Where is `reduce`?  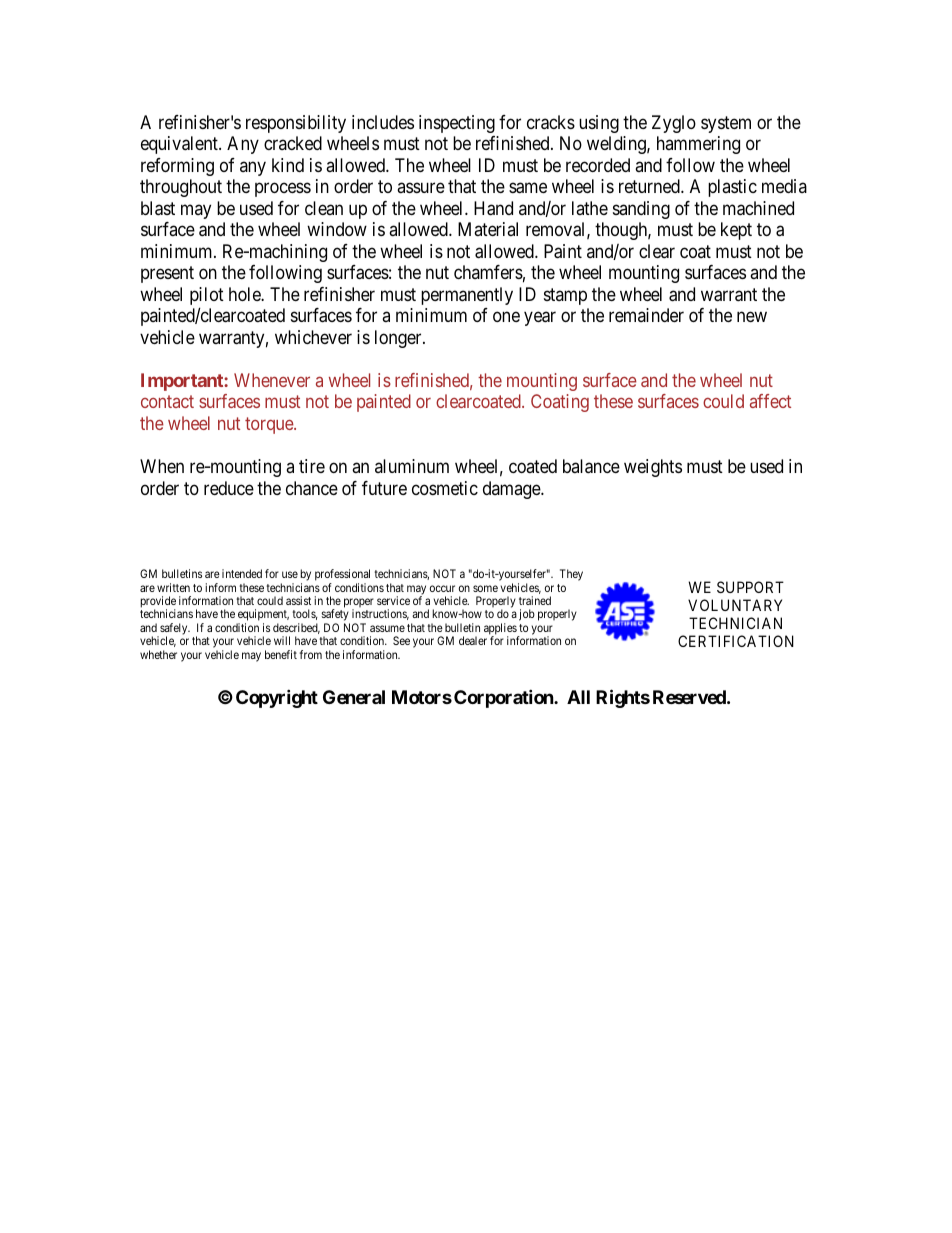 reduce is located at coordinates (229, 488).
